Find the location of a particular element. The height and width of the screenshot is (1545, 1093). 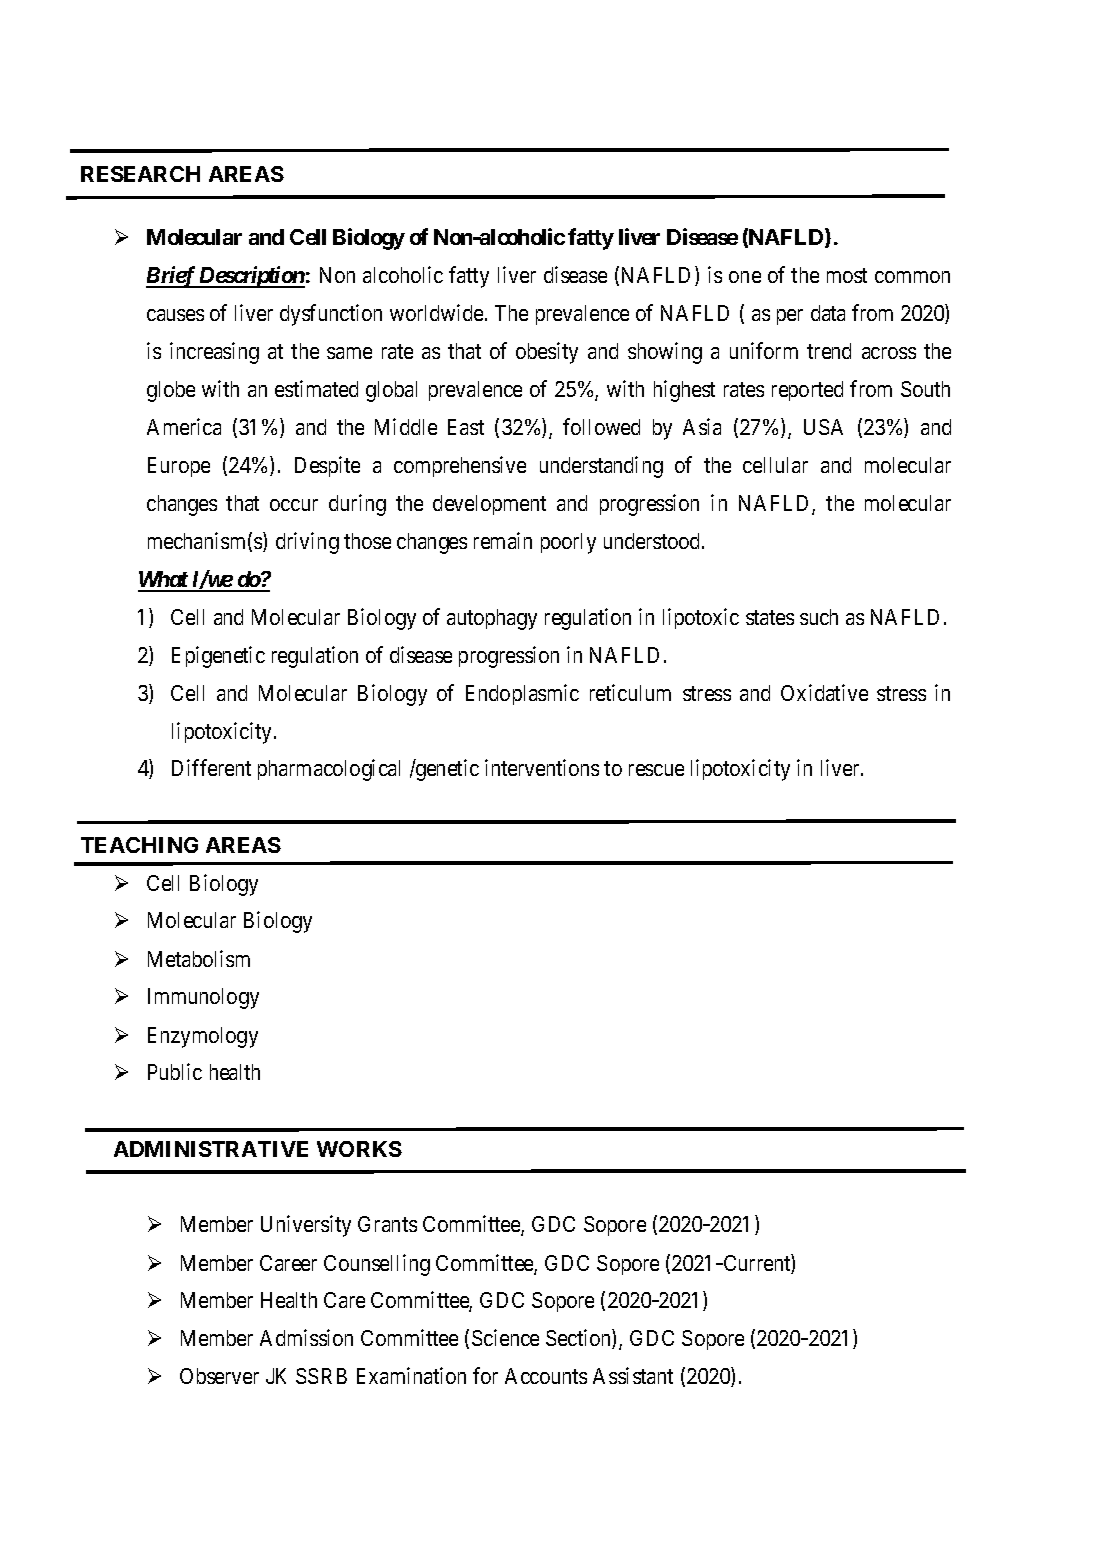

RESEARCH is located at coordinates (140, 174).
